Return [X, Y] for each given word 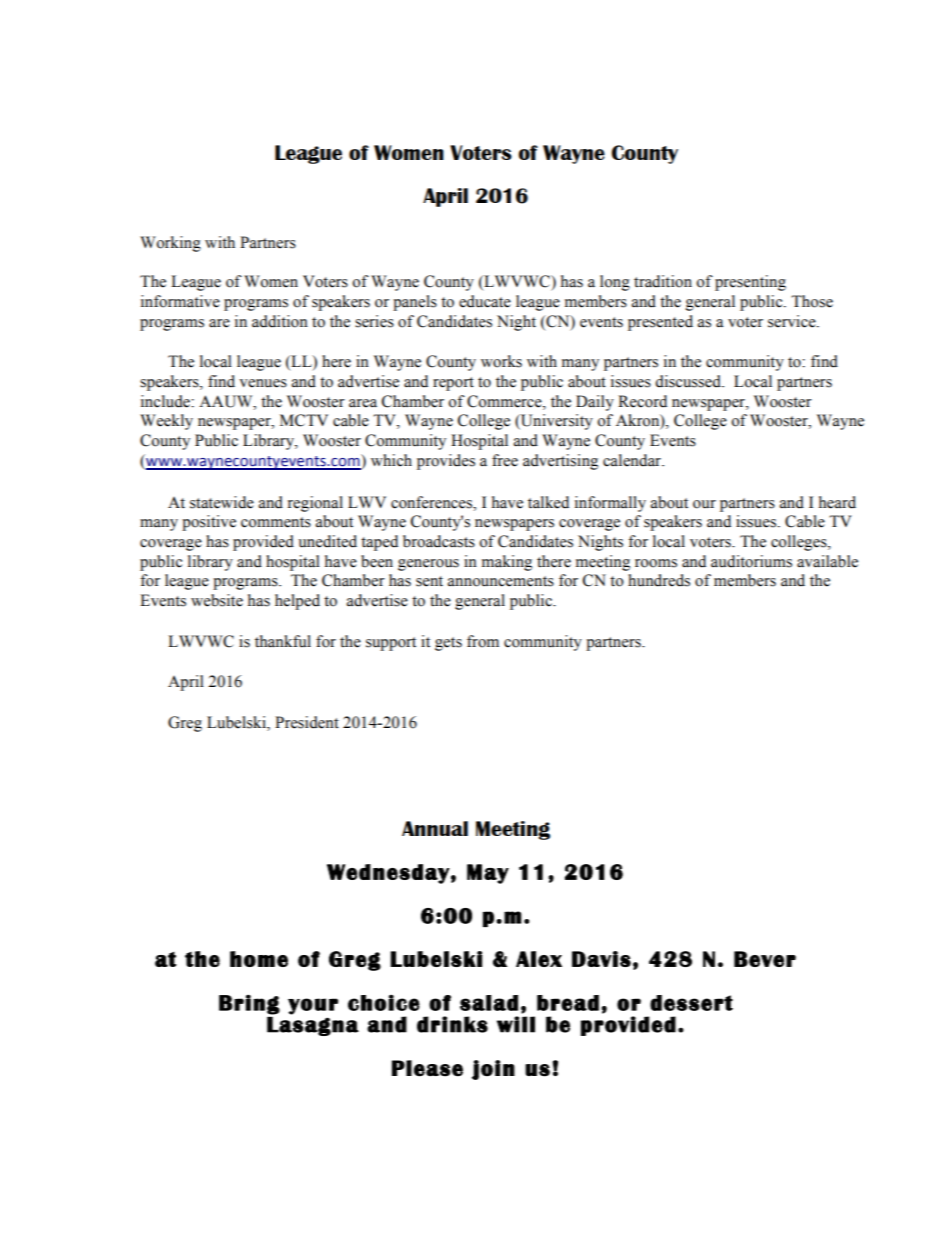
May [488, 874]
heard [837, 502]
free [505, 460]
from [483, 641]
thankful [283, 641]
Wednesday [388, 874]
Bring [249, 1005]
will [516, 1024]
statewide [222, 502]
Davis [601, 959]
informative [180, 301]
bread [568, 1003]
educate [485, 301]
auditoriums [751, 561]
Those [812, 301]
